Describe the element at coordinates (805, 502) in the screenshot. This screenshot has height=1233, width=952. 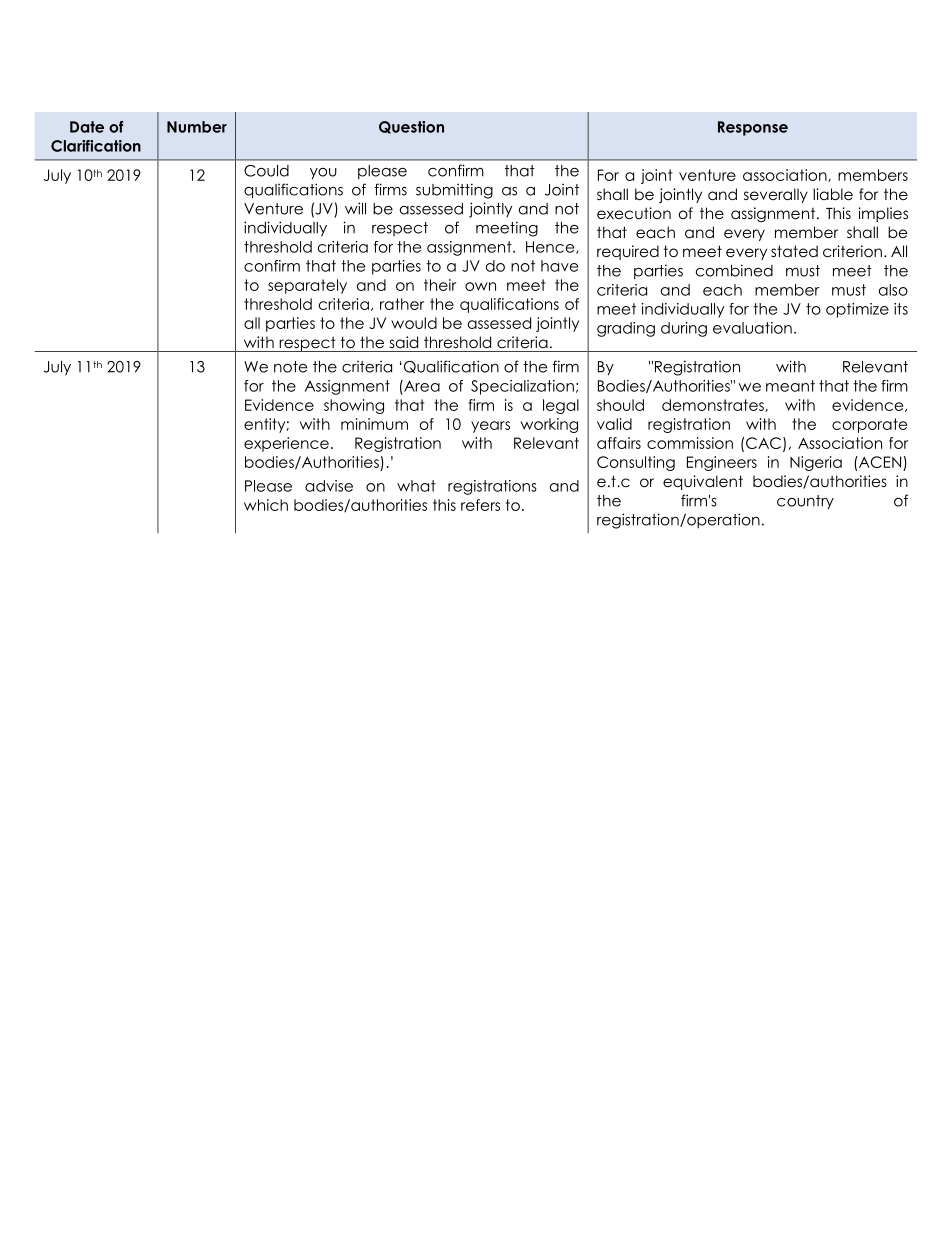
I see `country` at that location.
